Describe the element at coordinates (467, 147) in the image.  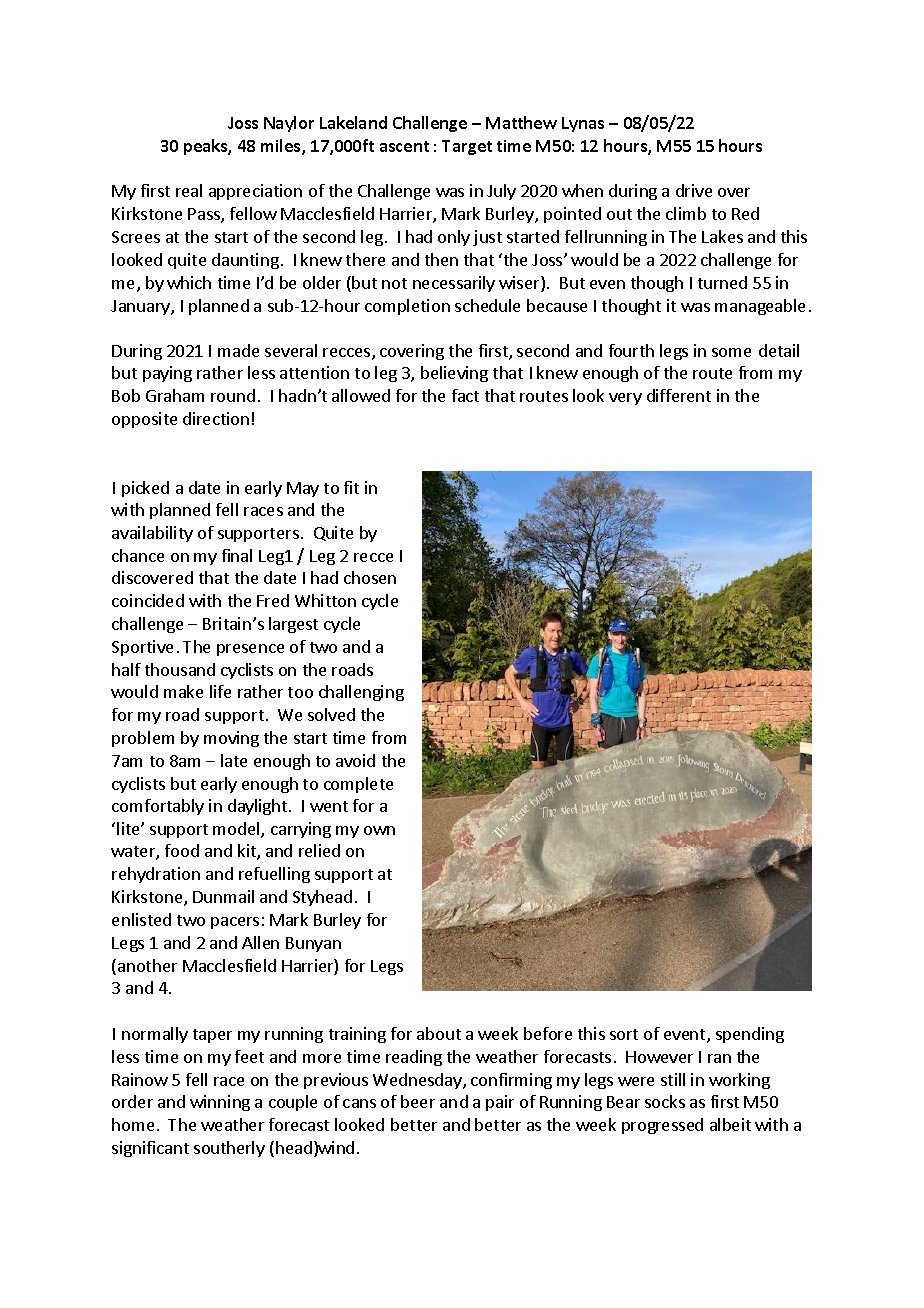
I see `Target` at that location.
